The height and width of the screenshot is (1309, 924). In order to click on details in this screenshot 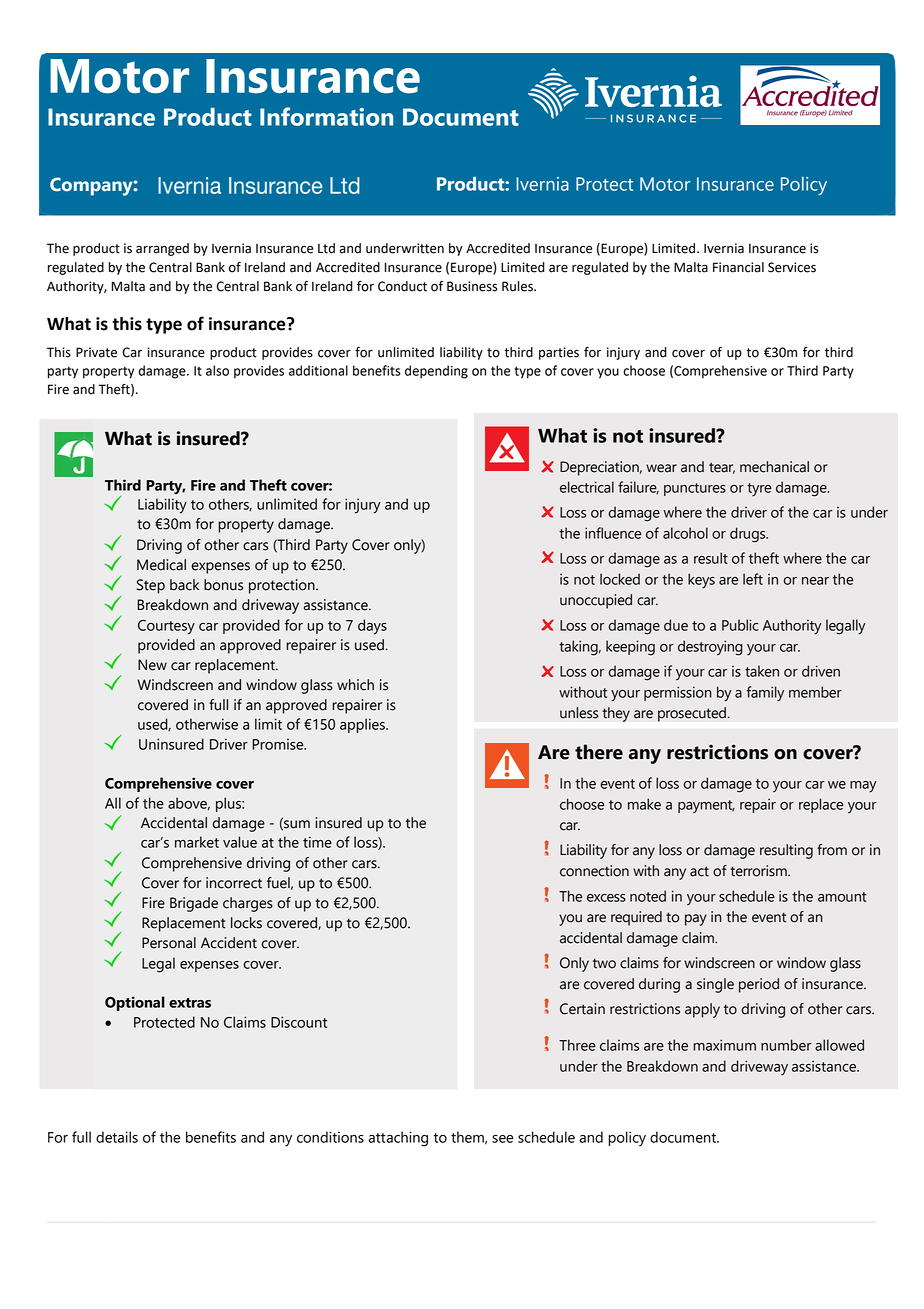, I will do `click(117, 1137)`.
